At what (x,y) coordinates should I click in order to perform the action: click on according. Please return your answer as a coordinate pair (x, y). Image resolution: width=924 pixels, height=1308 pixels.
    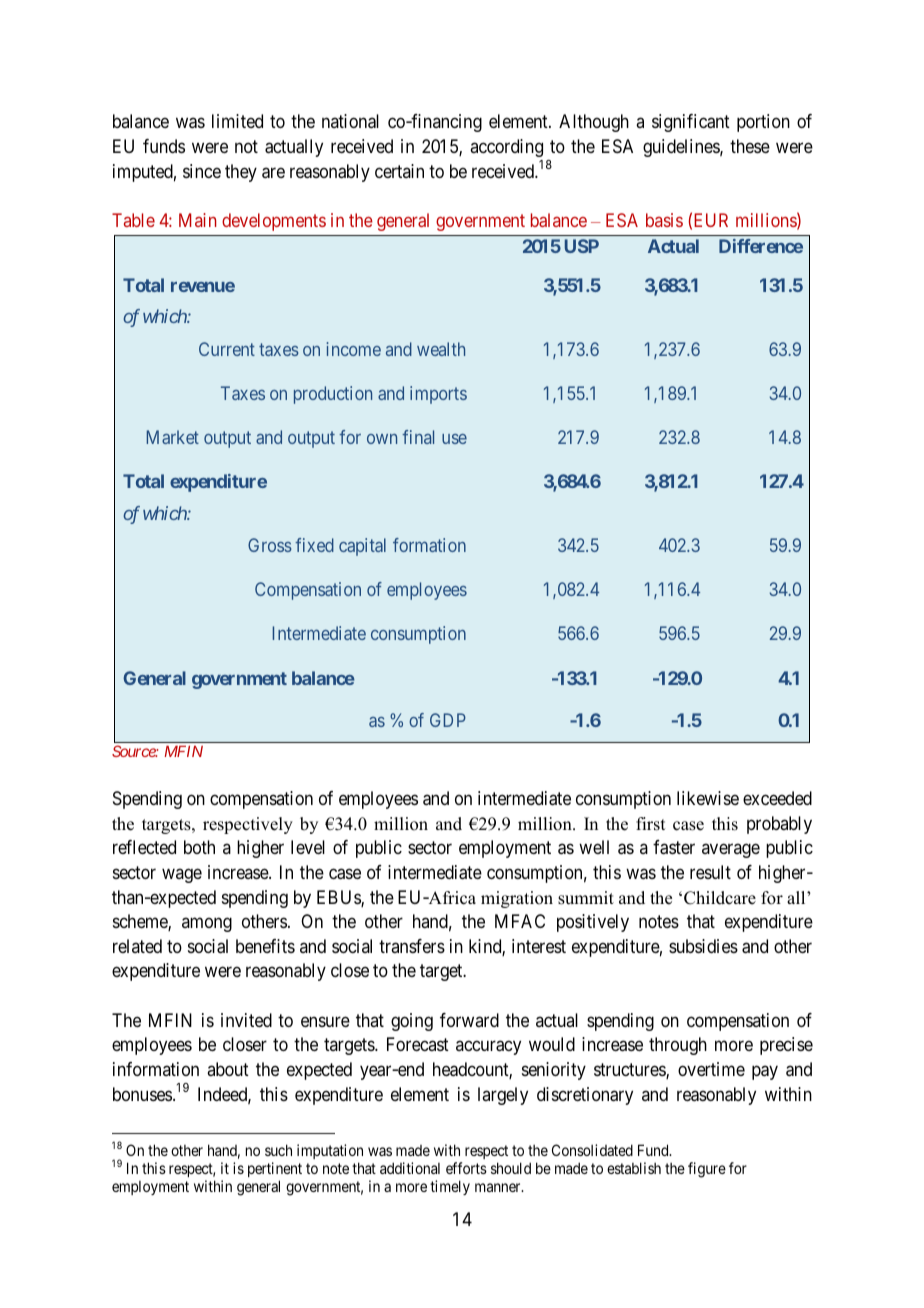
    Looking at the image, I should click on (506, 148).
